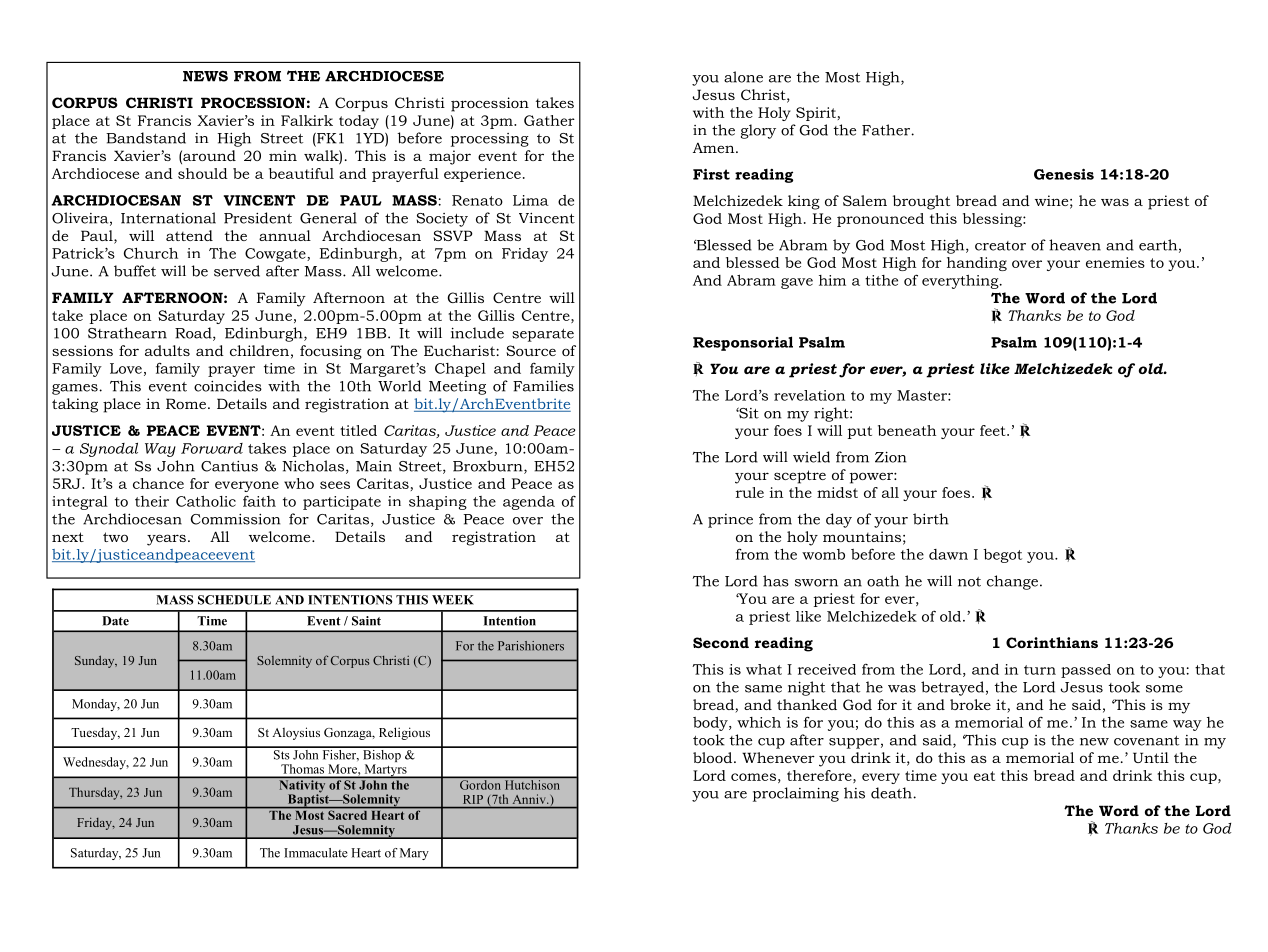 This screenshot has height=952, width=1268. Describe the element at coordinates (549, 120) in the screenshot. I see `Gather` at that location.
